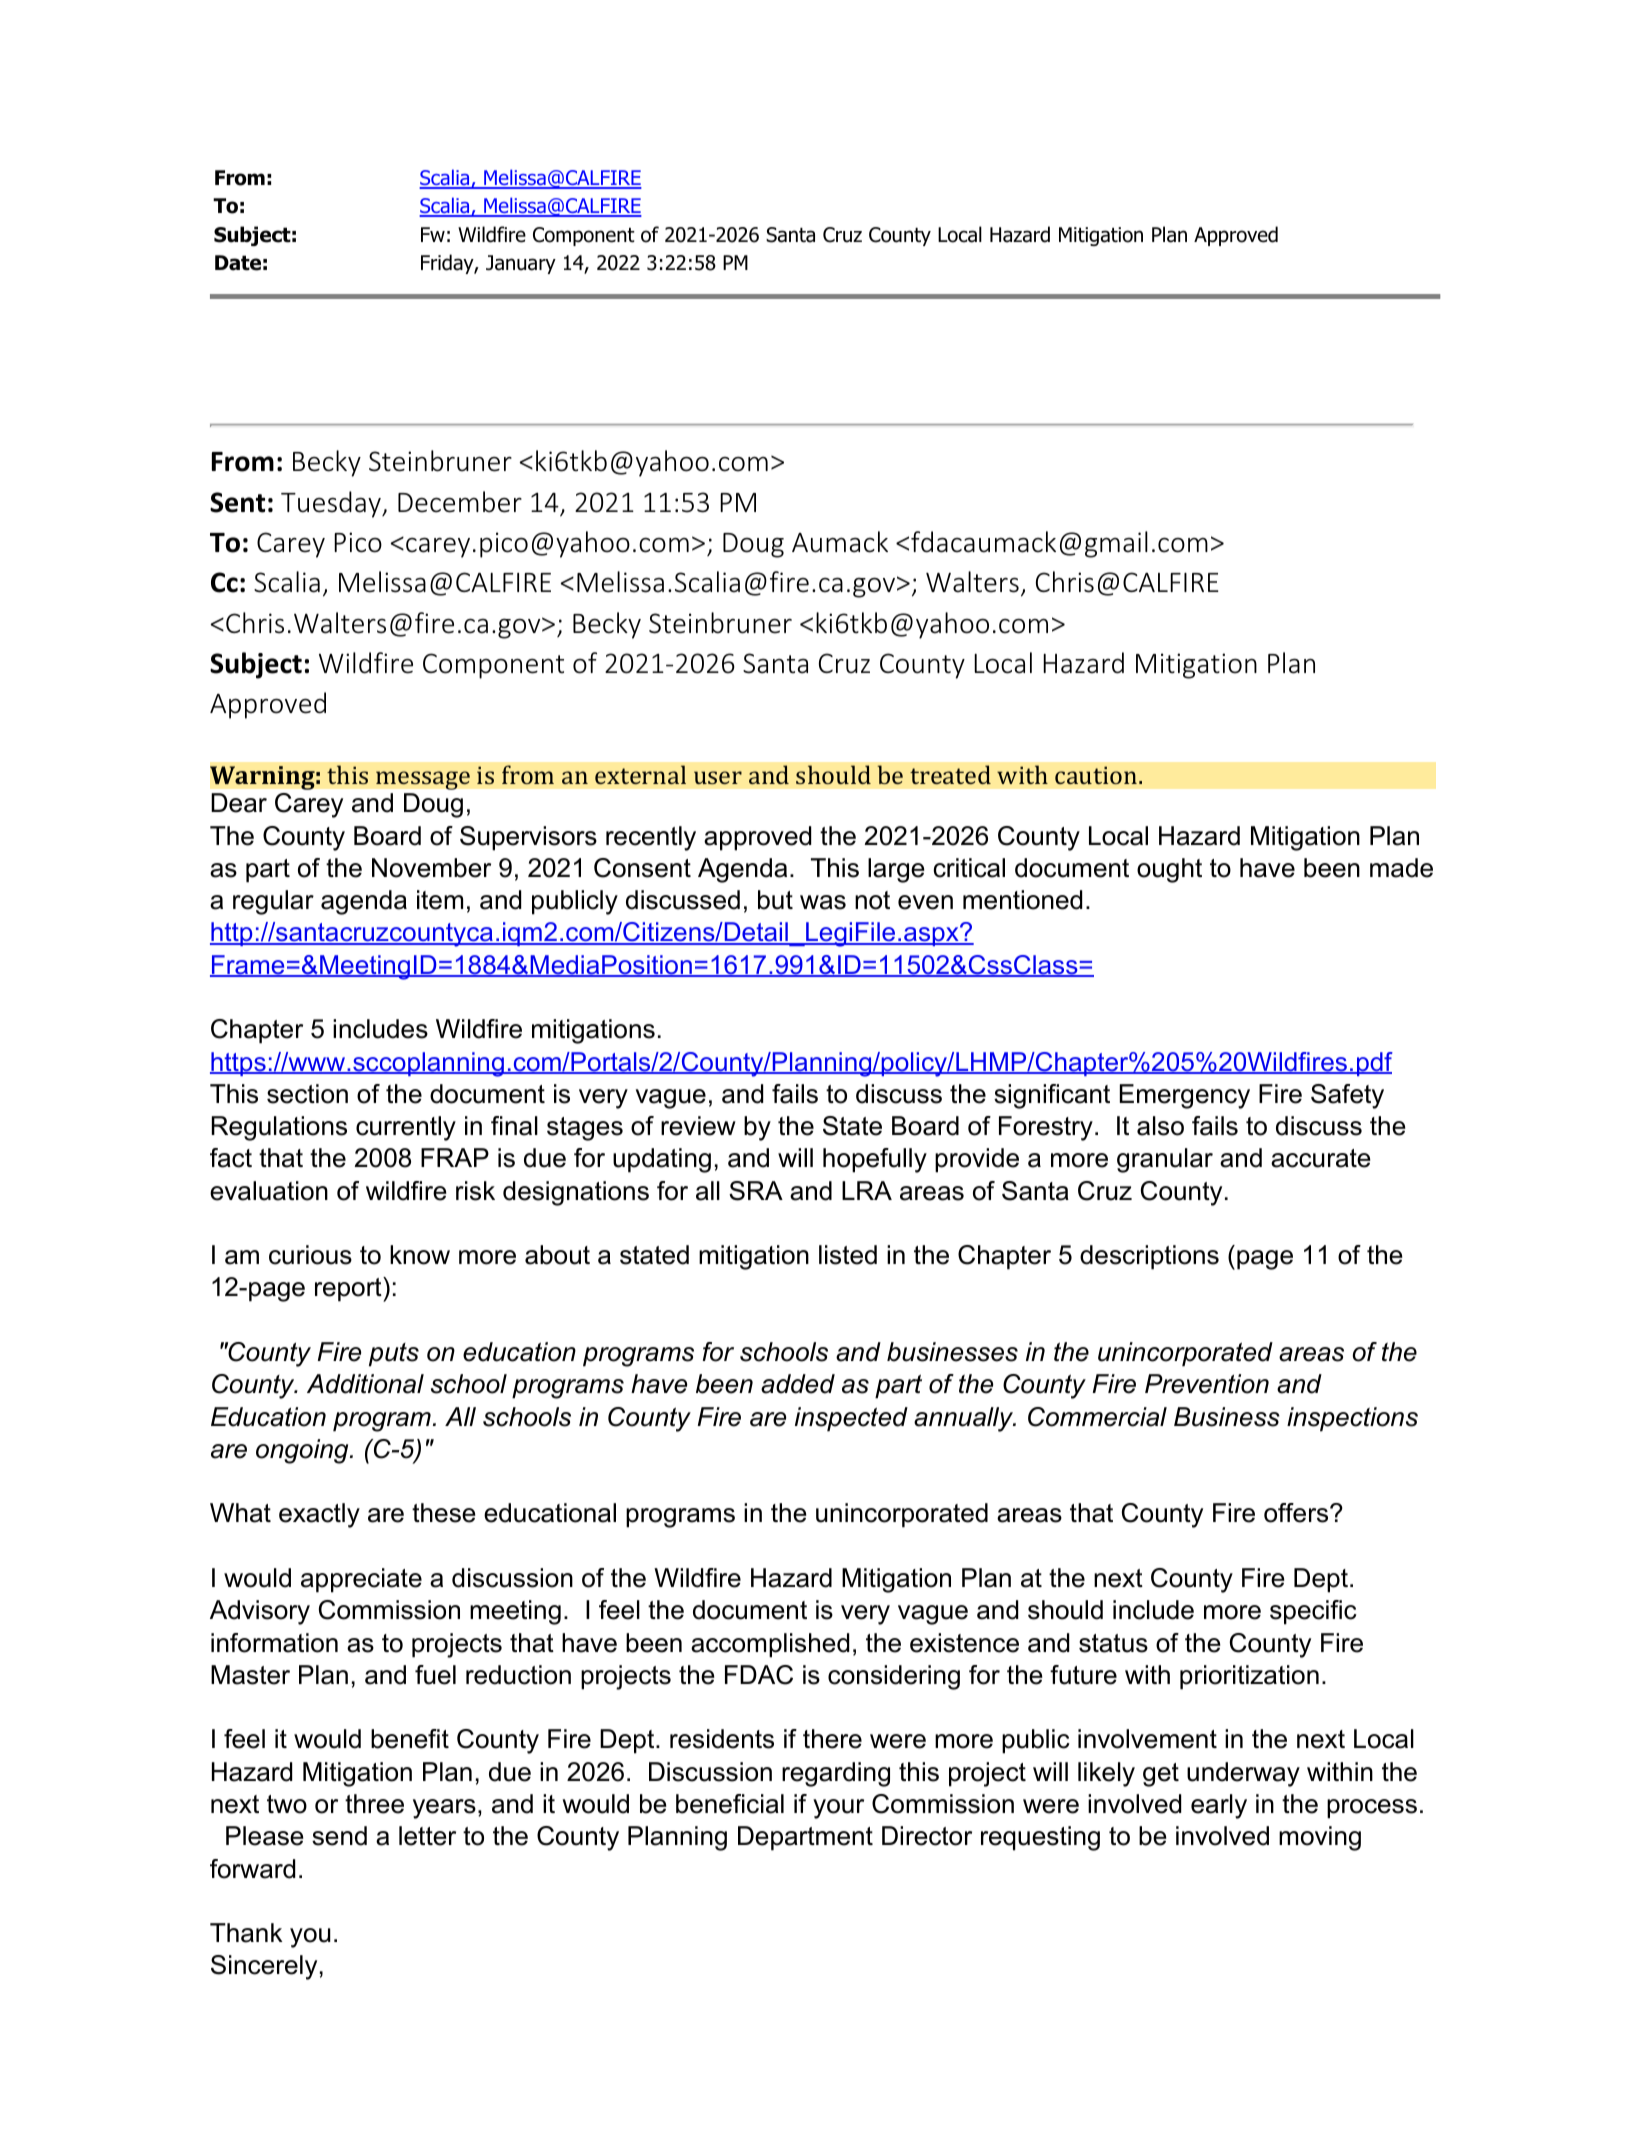 The height and width of the screenshot is (2130, 1646). What do you see at coordinates (1401, 868) in the screenshot?
I see `made` at bounding box center [1401, 868].
